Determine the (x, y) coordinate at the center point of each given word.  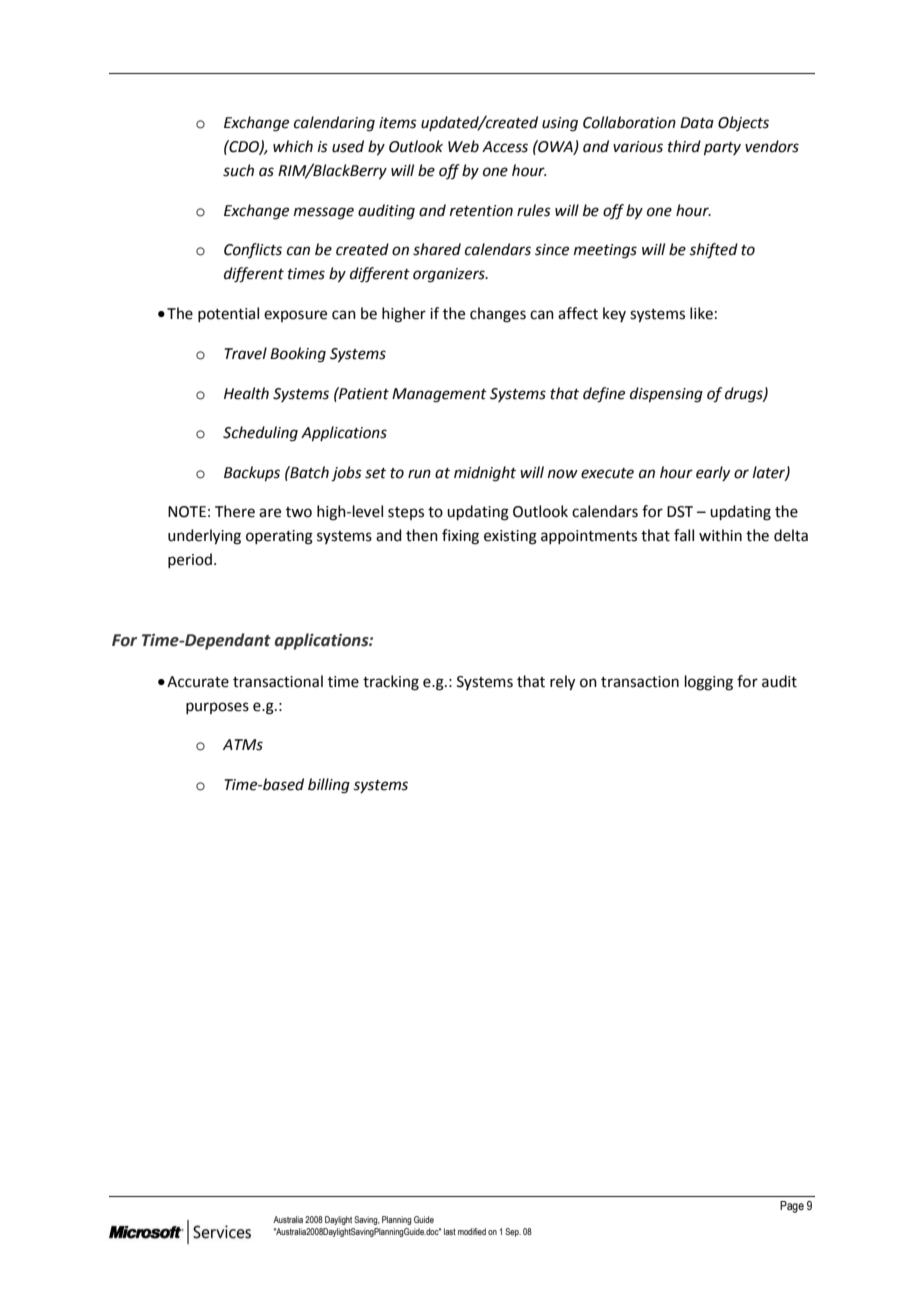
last (450, 1231)
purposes (217, 708)
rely (562, 683)
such (238, 170)
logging (709, 683)
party (722, 148)
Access (505, 147)
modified (472, 1231)
